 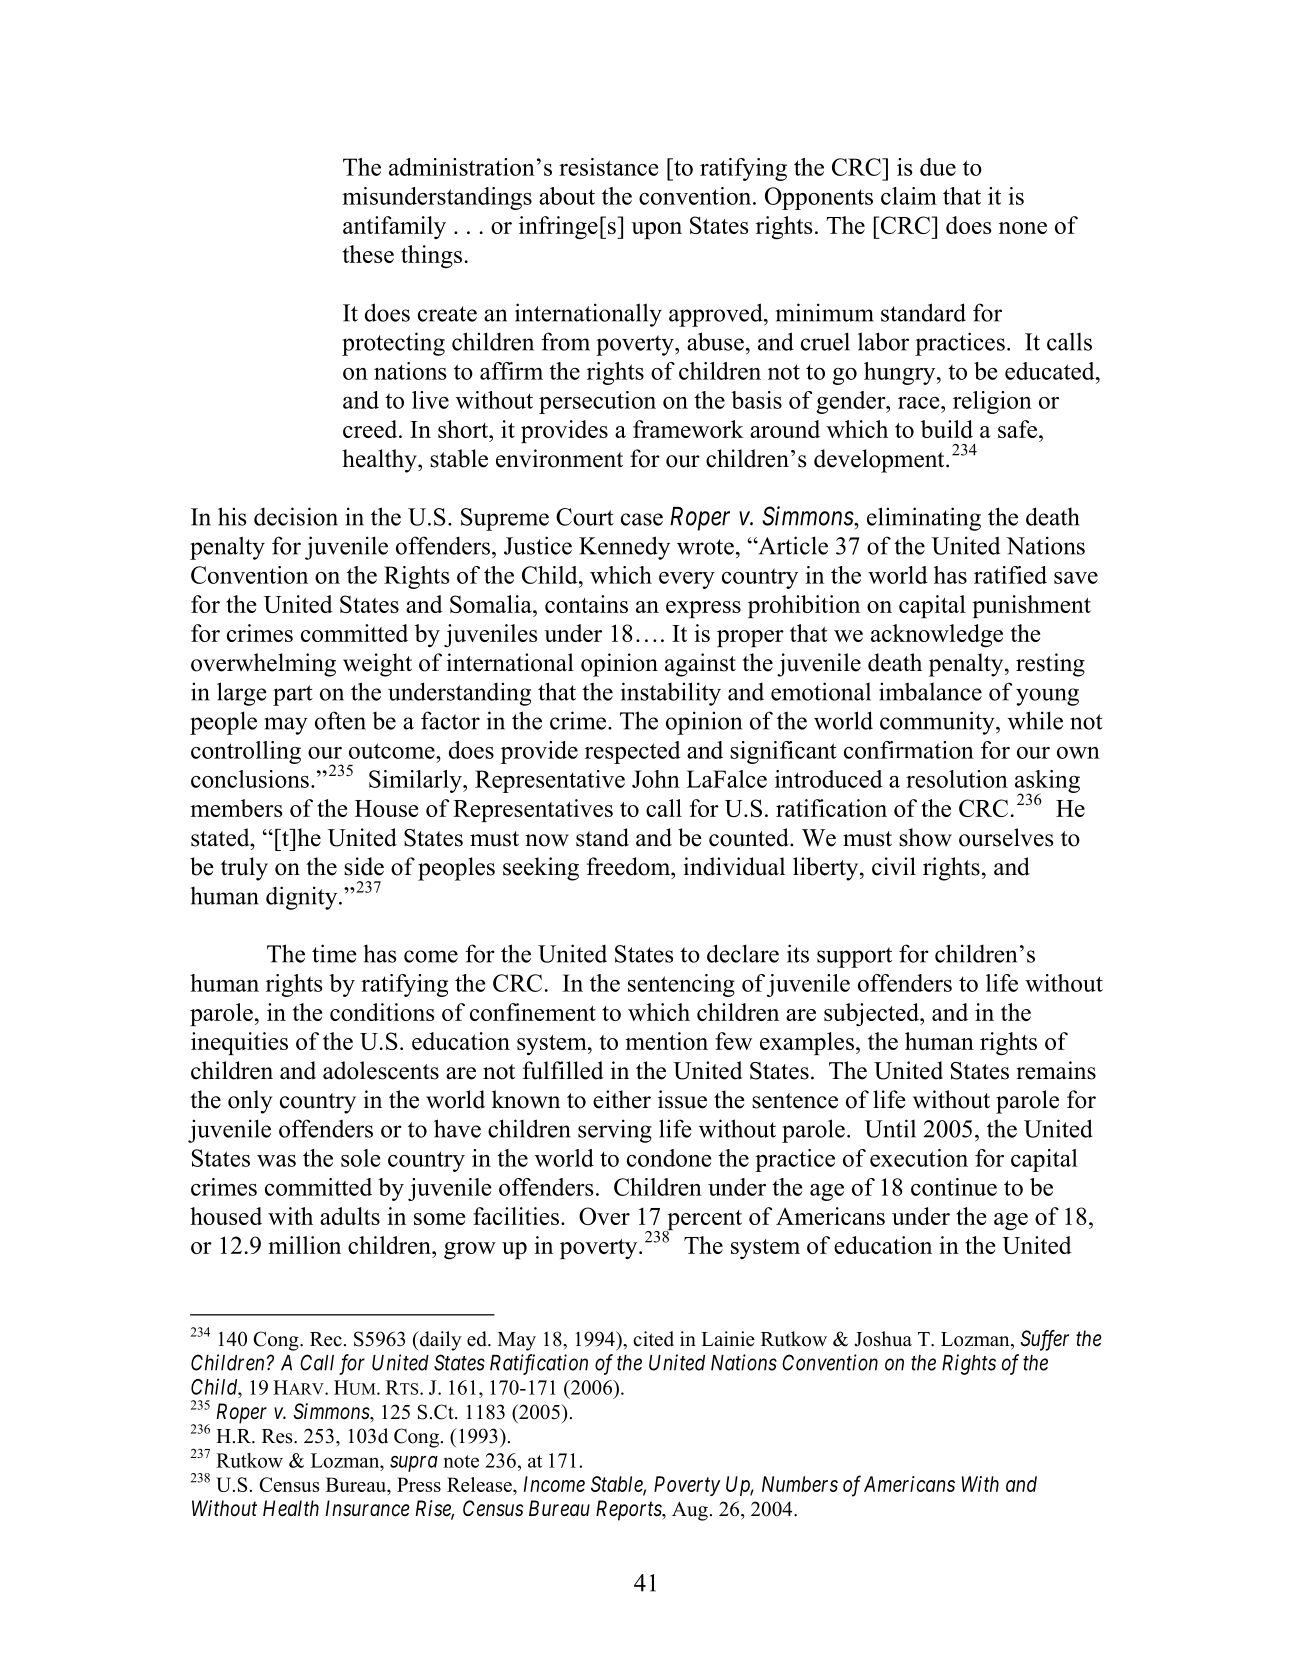 What do you see at coordinates (688, 429) in the screenshot?
I see `framework` at bounding box center [688, 429].
